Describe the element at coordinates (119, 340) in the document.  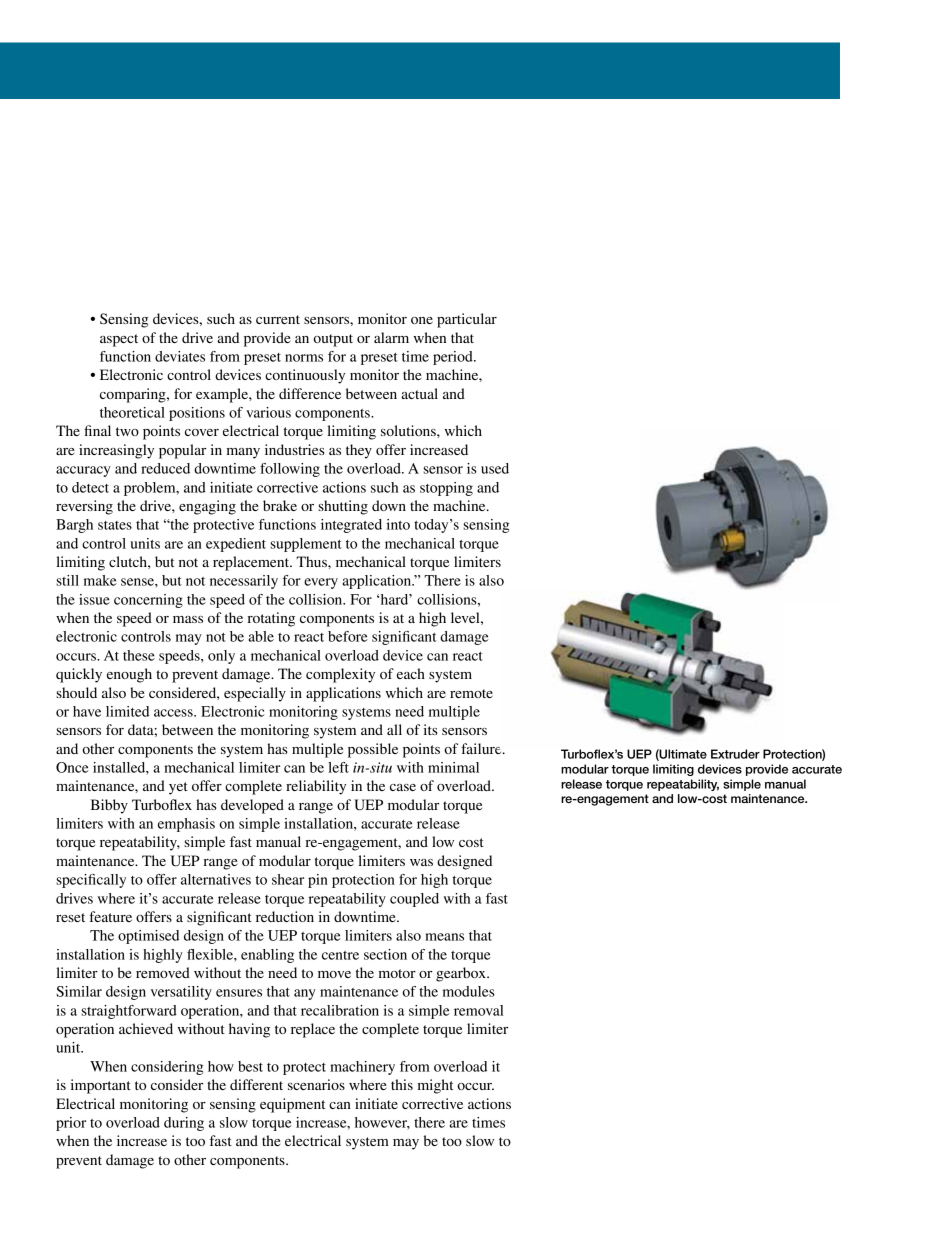
I see `aspect` at that location.
